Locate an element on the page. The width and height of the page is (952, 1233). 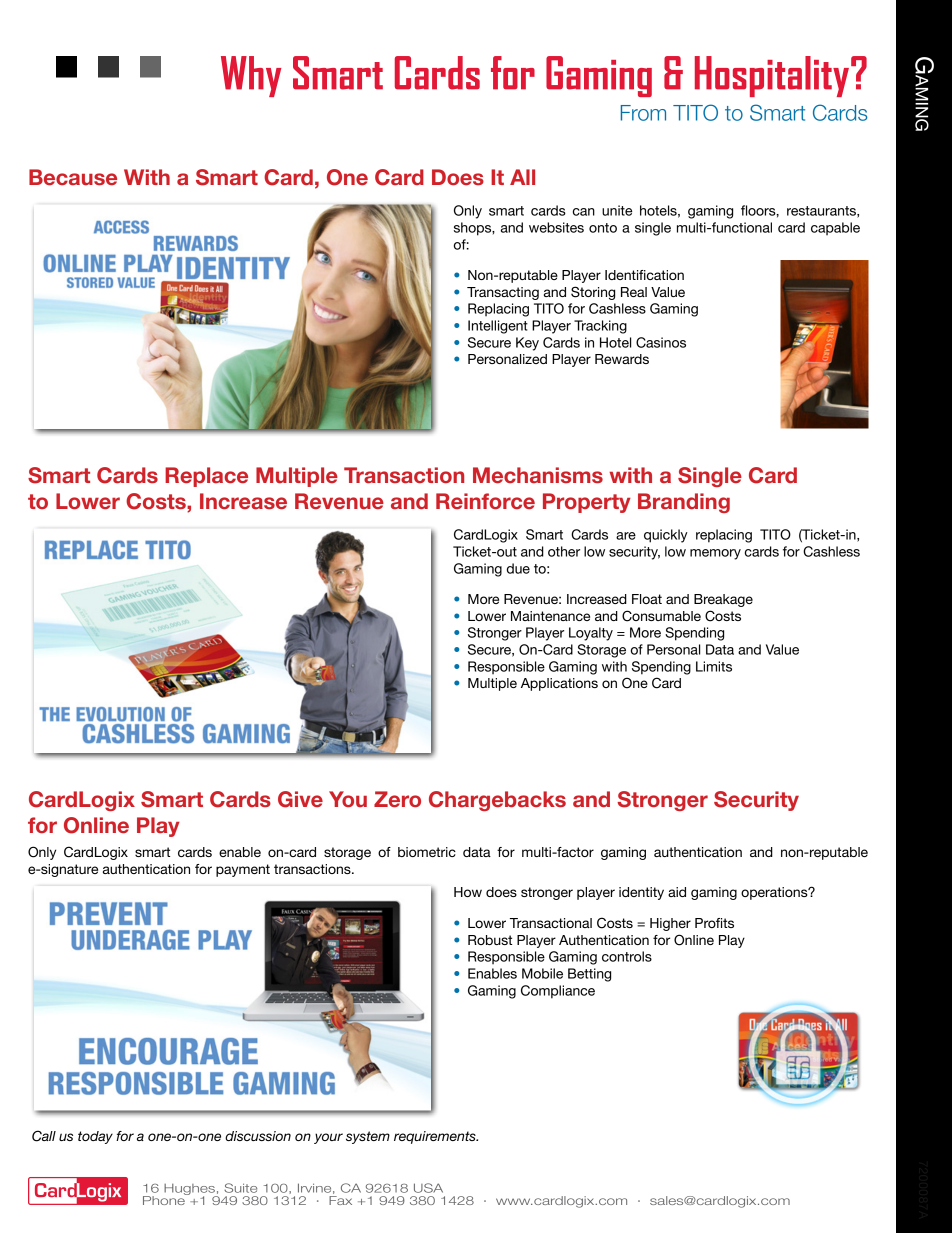
Limits is located at coordinates (714, 666).
